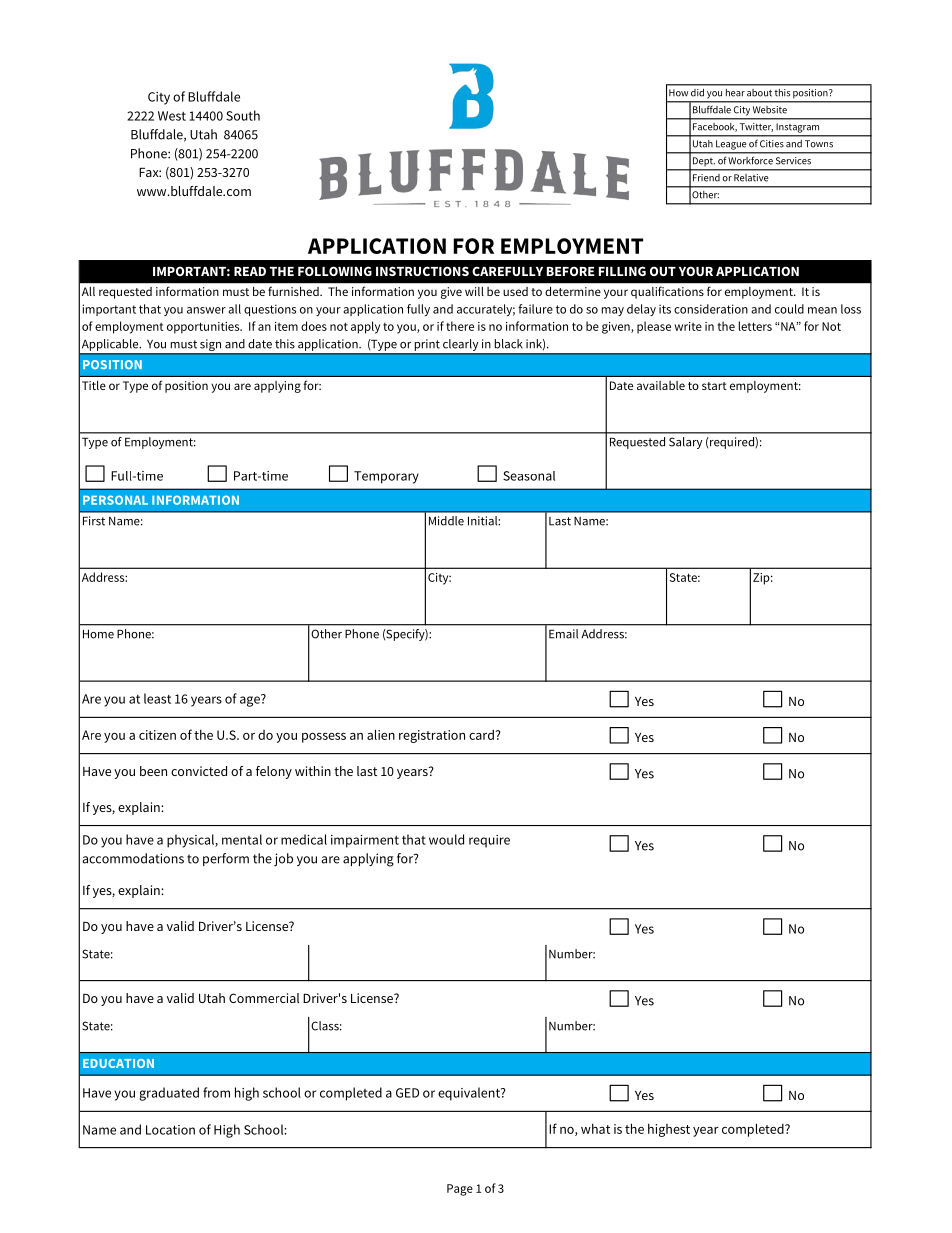 This screenshot has width=952, height=1233. I want to click on Salary, so click(685, 443).
